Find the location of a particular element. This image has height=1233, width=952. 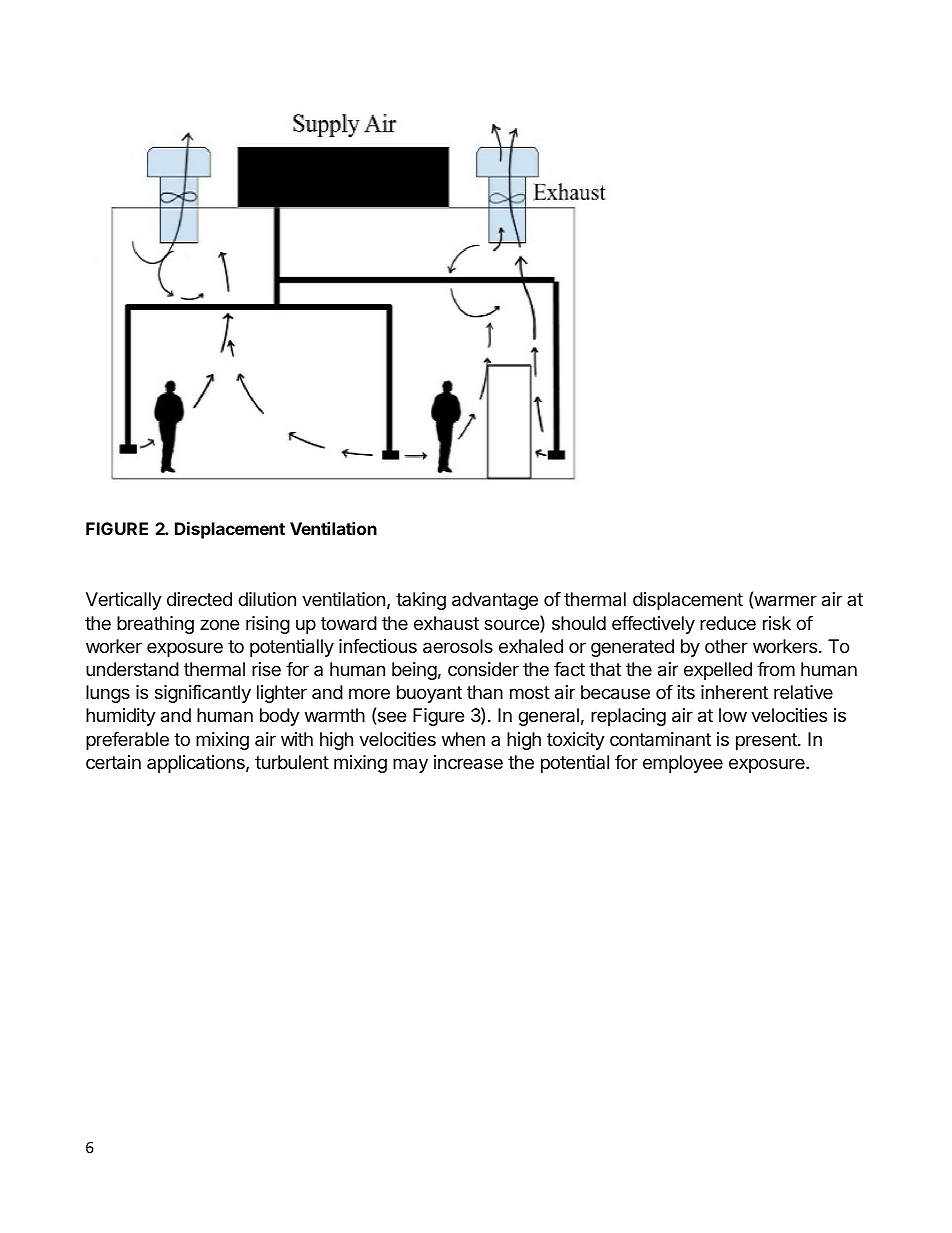

certain is located at coordinates (113, 762).
